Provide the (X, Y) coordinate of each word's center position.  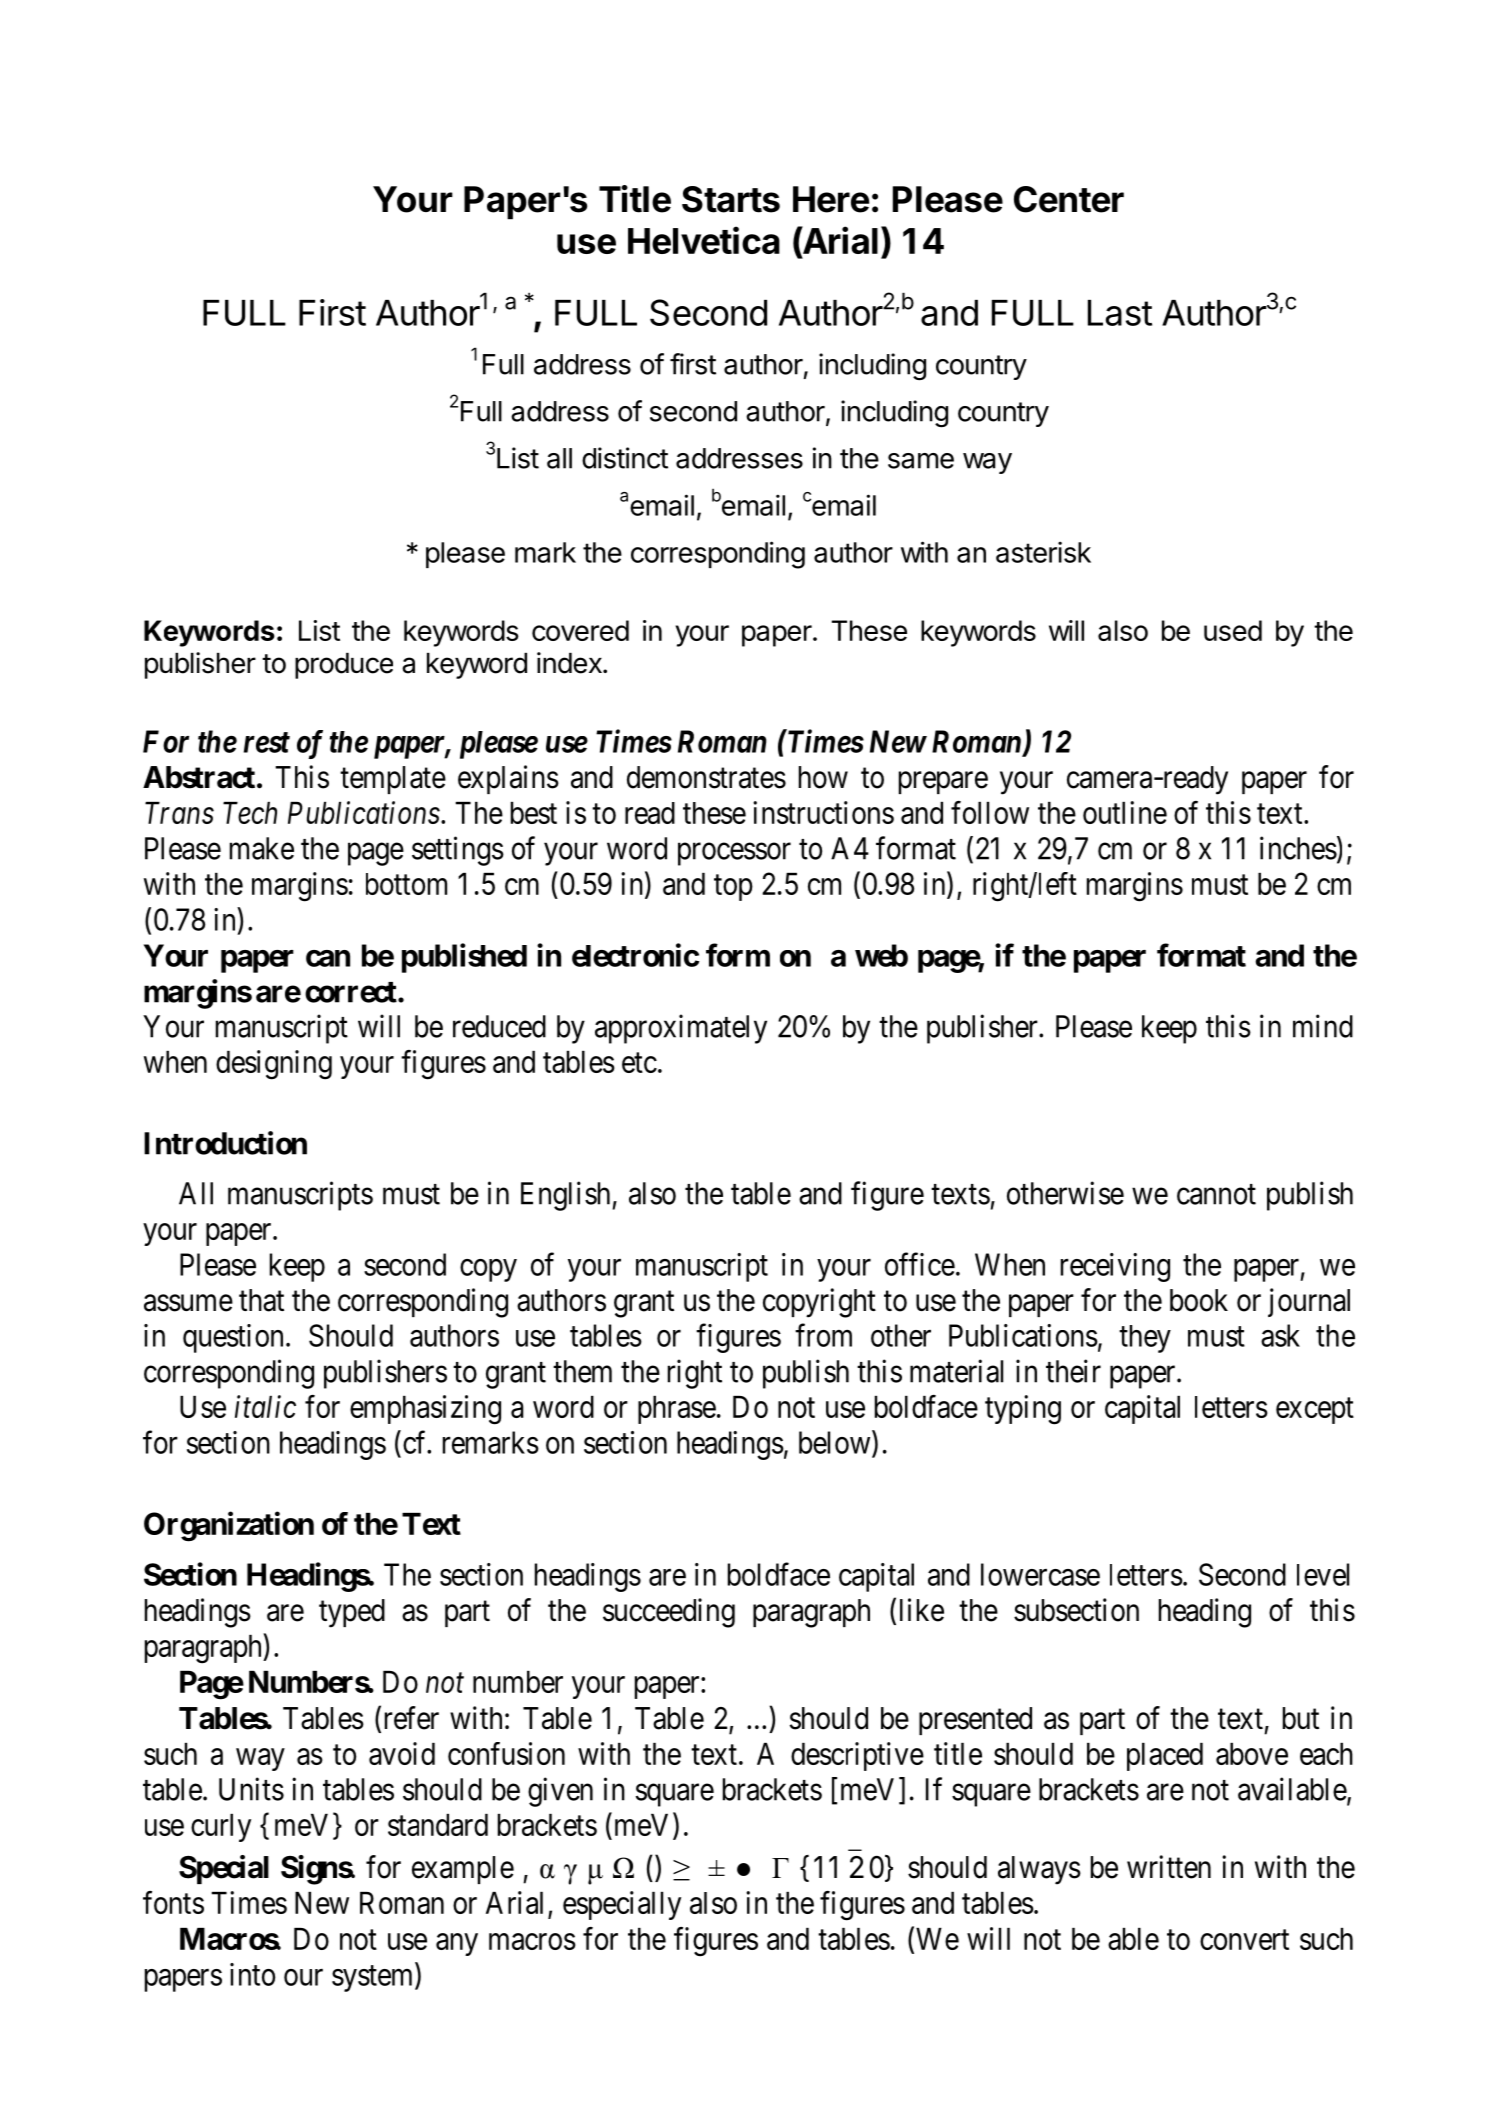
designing (274, 1065)
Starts (731, 199)
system (374, 1978)
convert (1244, 1940)
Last (1120, 313)
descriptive (857, 1756)
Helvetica (704, 240)
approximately (681, 1029)
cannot (1216, 1194)
